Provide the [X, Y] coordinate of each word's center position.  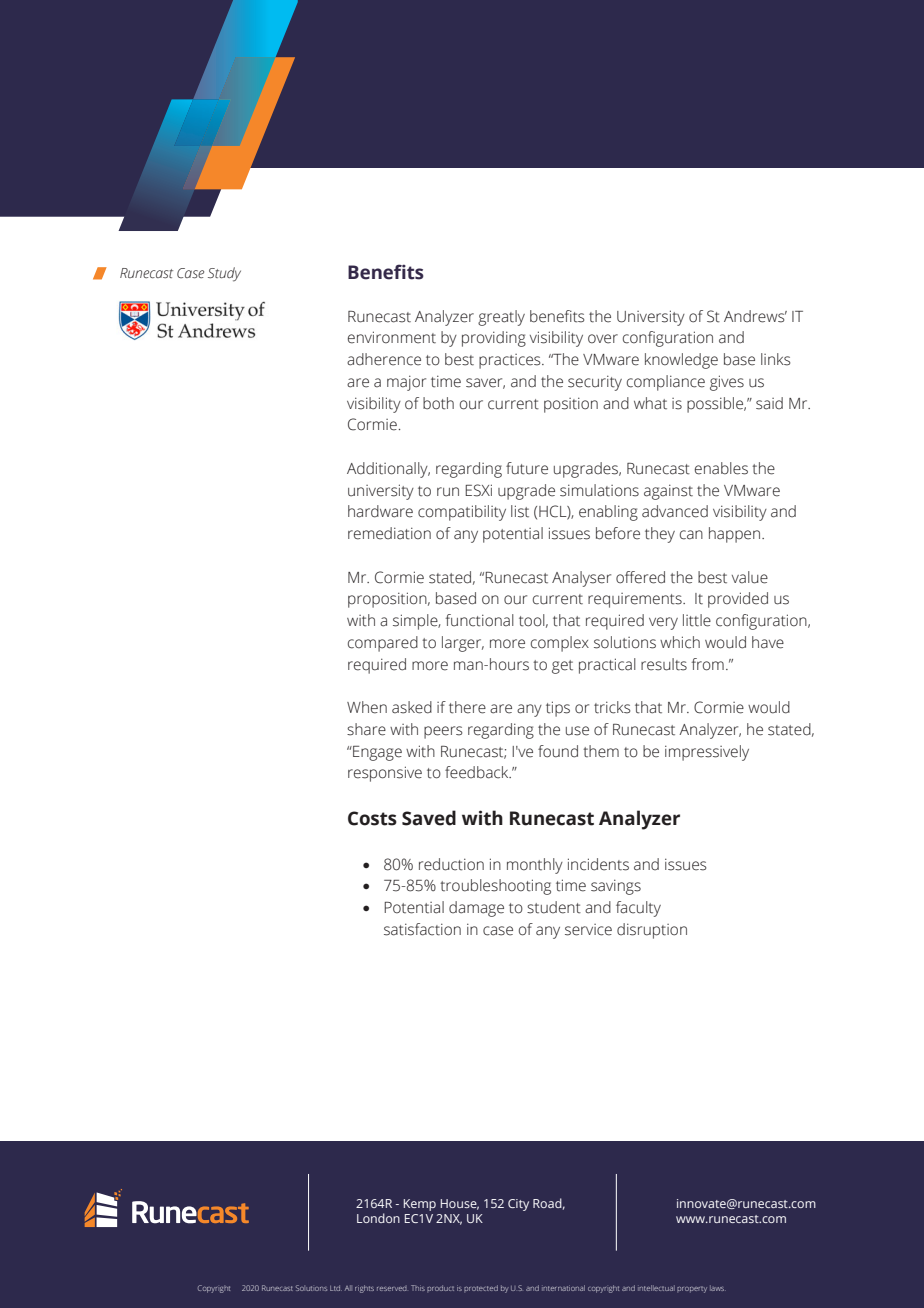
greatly [501, 318]
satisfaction [422, 929]
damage [476, 909]
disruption [652, 931]
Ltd [336, 1288]
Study [224, 274]
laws [718, 1288]
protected [481, 1288]
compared [383, 644]
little [697, 620]
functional [480, 620]
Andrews [755, 316]
